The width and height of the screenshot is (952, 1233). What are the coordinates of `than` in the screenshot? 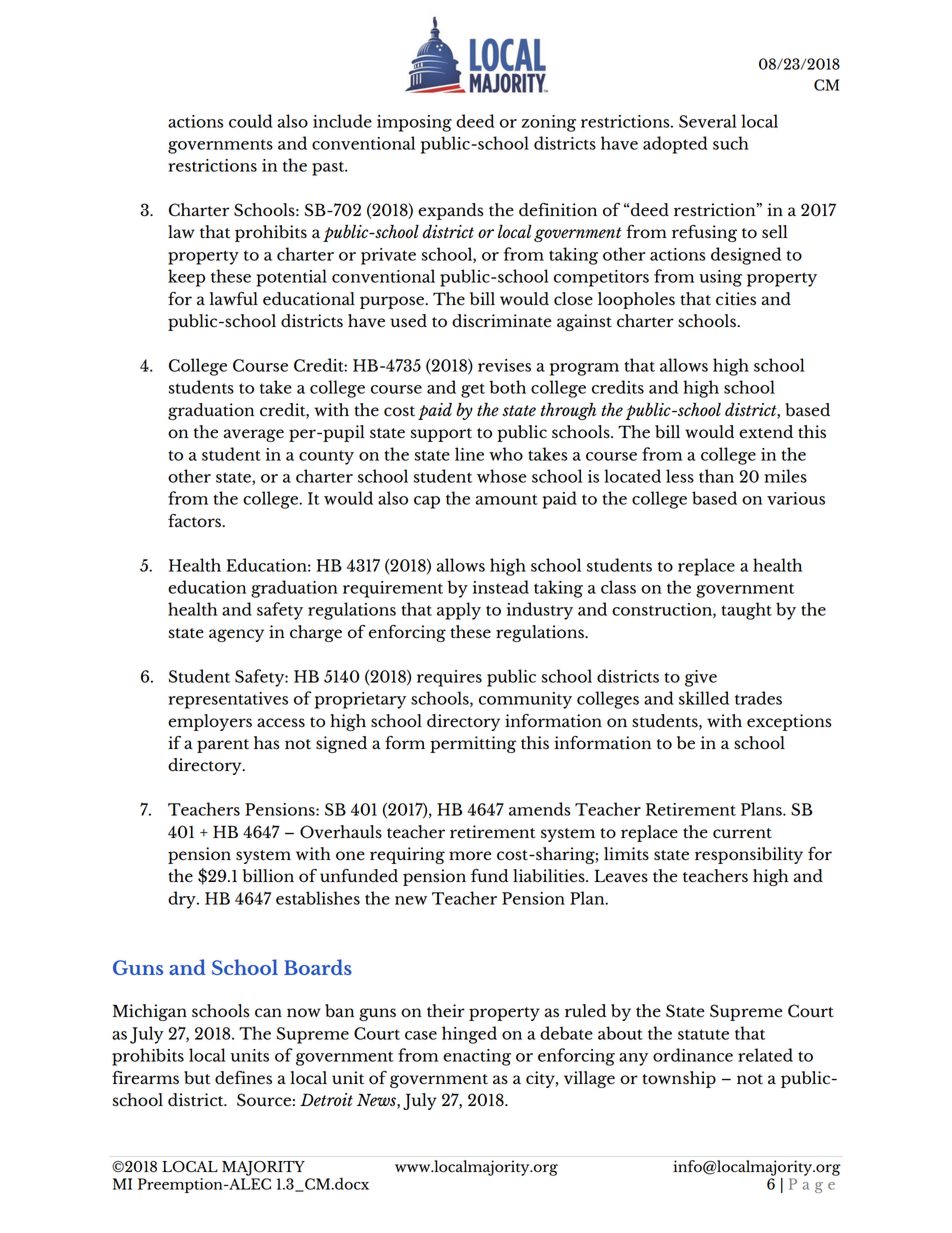 It's located at (716, 476).
